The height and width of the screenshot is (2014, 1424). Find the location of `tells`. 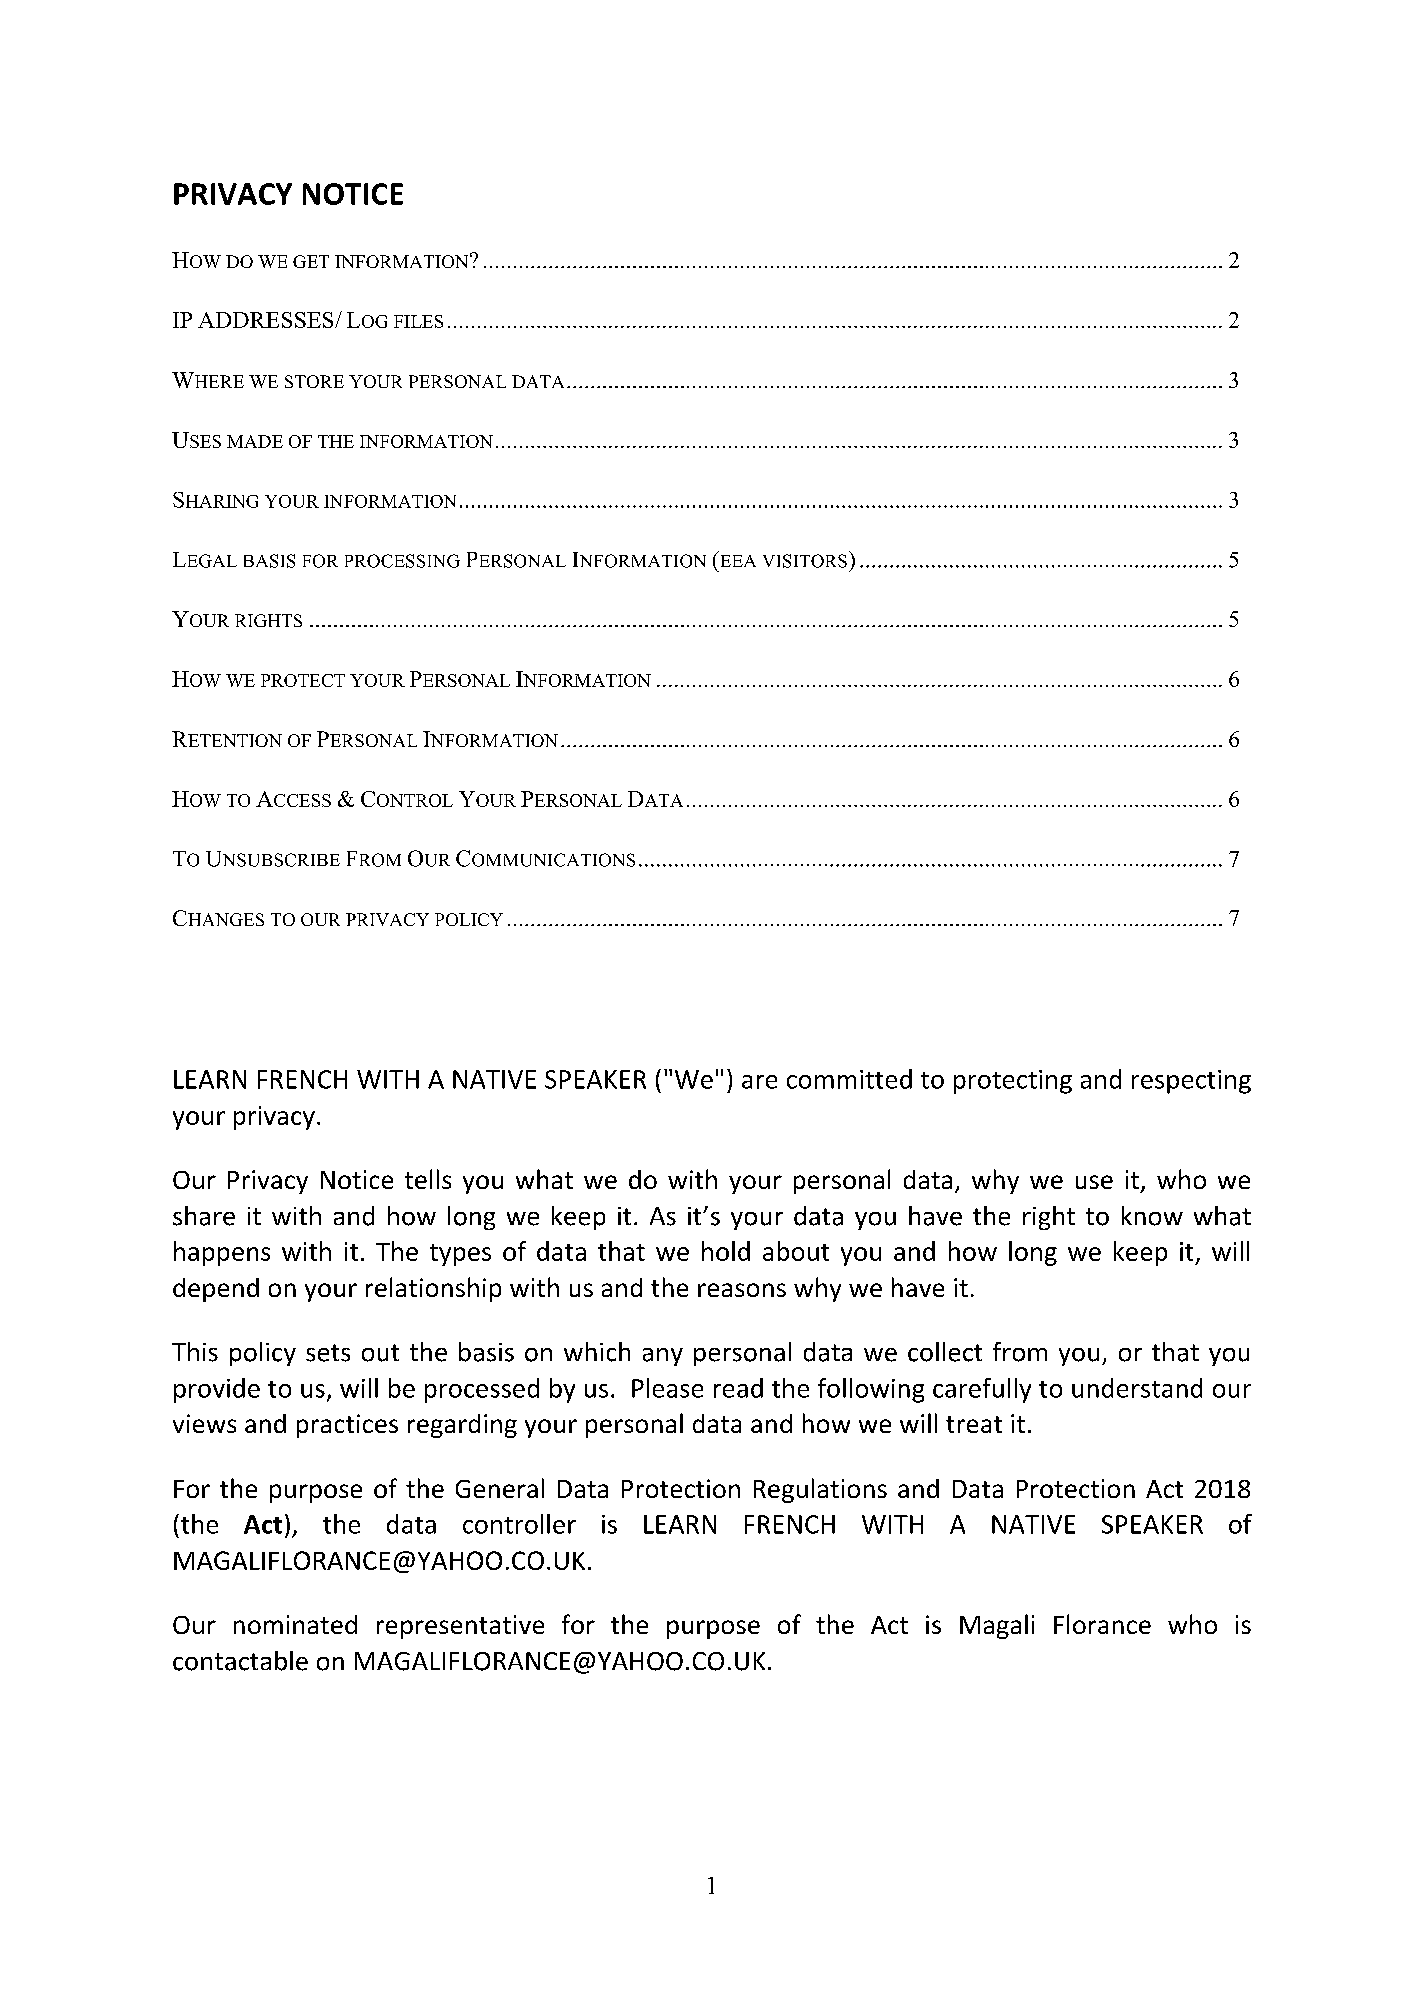

tells is located at coordinates (428, 1179).
